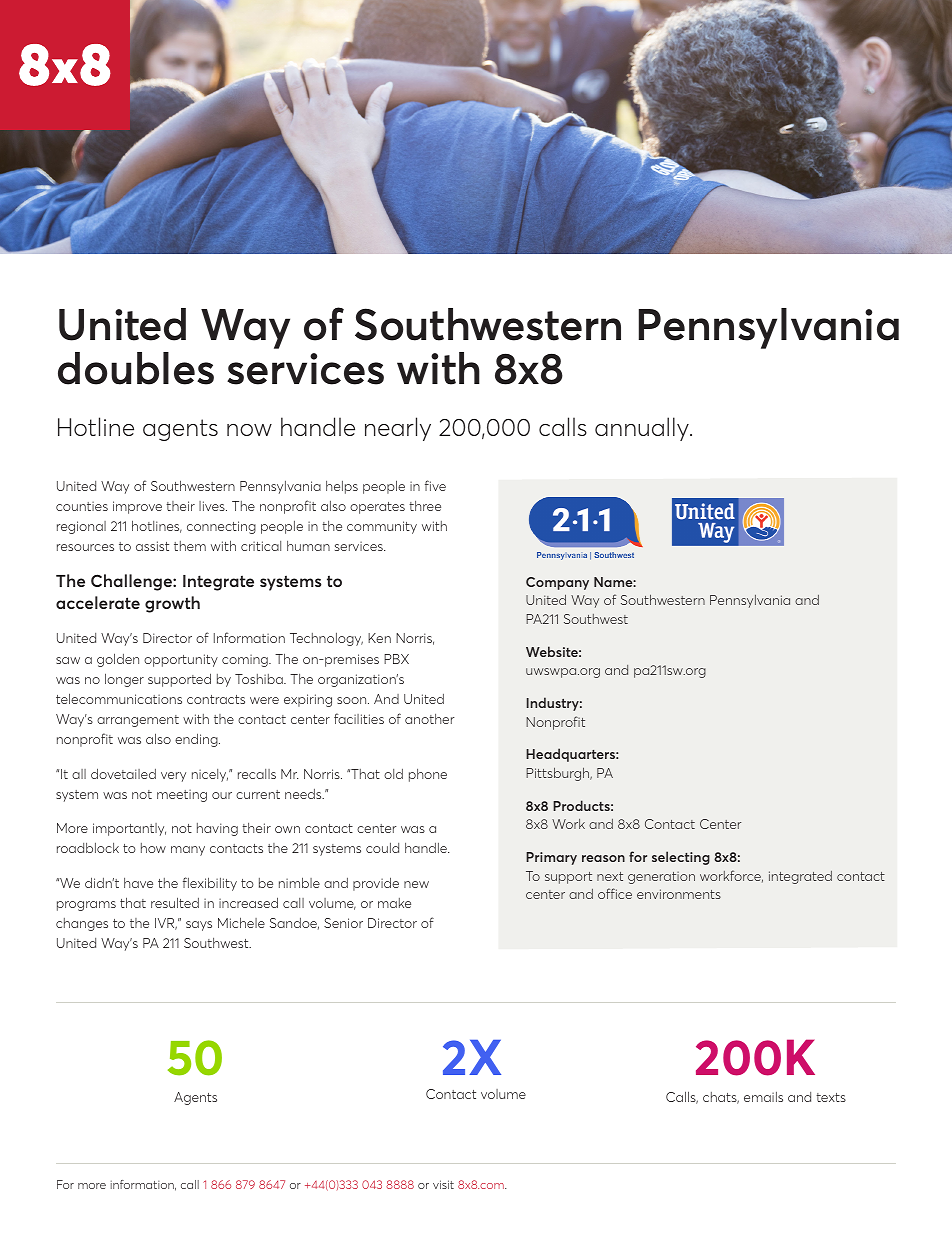  I want to click on visit, so click(443, 1184).
